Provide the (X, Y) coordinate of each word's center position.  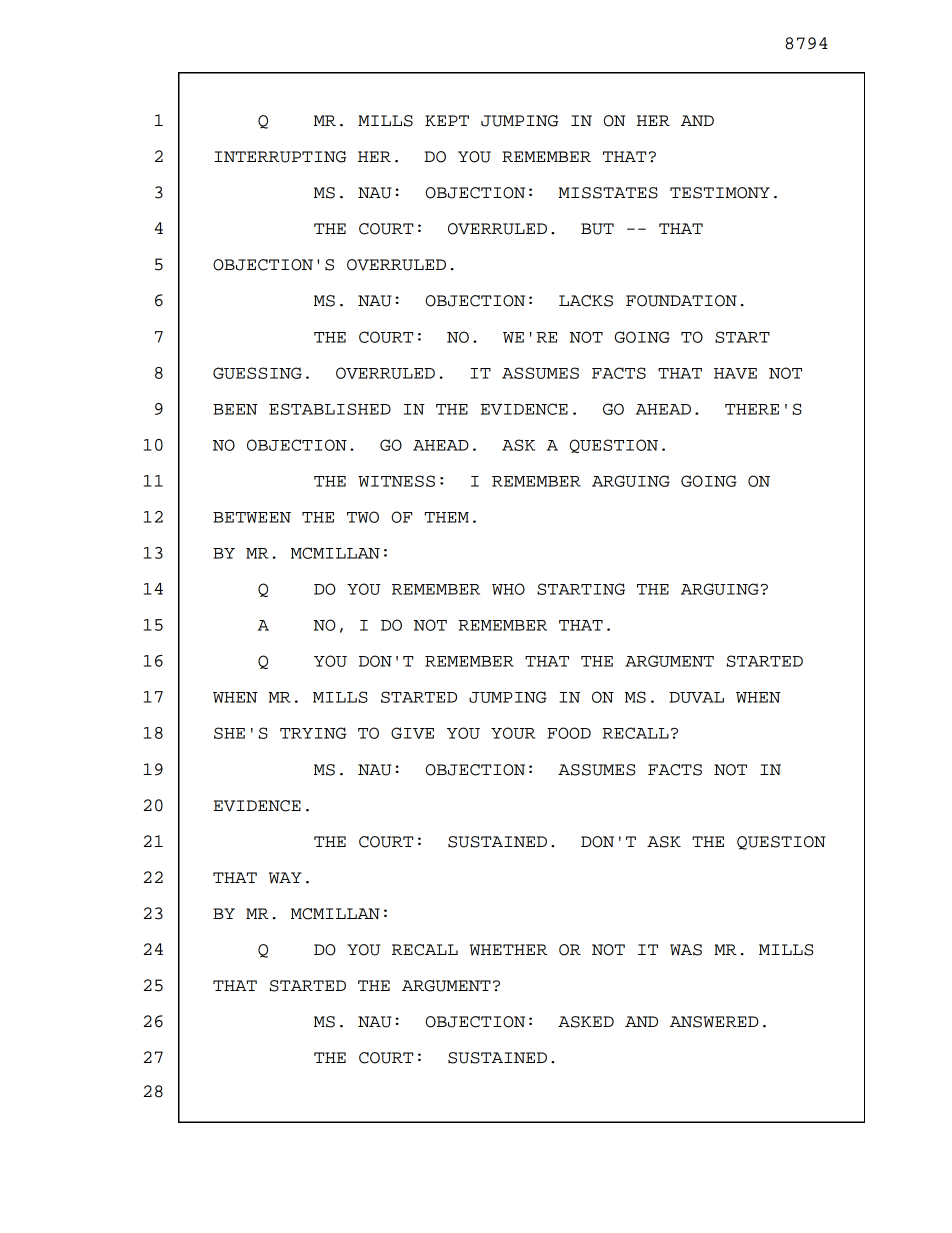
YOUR (513, 733)
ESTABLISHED (330, 409)
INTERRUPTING (280, 157)
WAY (285, 878)
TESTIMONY (720, 193)
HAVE (735, 373)
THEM (447, 517)
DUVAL (696, 697)
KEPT (447, 120)
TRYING (313, 733)
